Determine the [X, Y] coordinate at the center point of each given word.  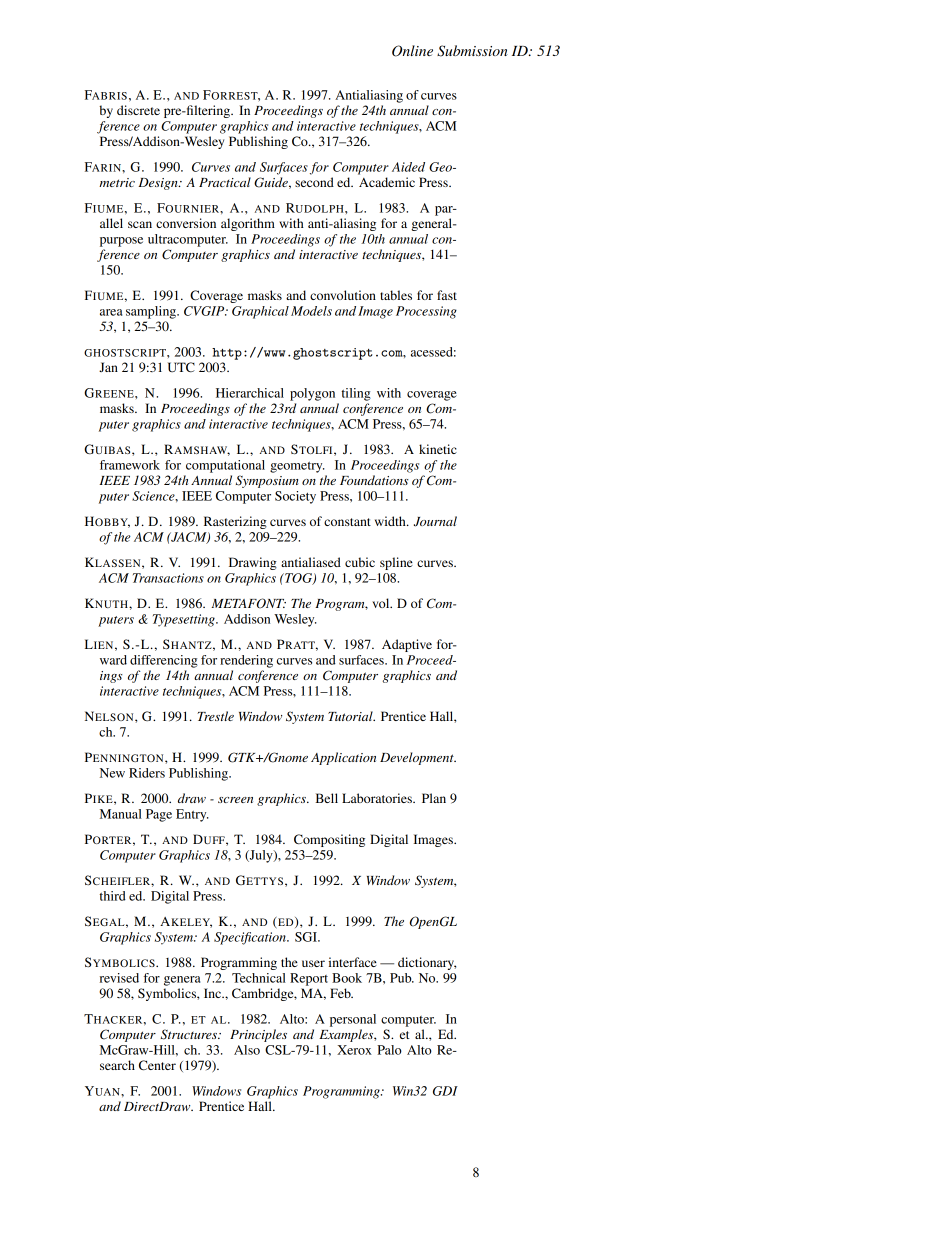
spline [396, 563]
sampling [152, 312]
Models [311, 311]
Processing [426, 312]
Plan [434, 798]
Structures [190, 1034]
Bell [327, 798]
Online [412, 51]
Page [159, 815]
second [314, 182]
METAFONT [248, 603]
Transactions [168, 578]
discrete [138, 110]
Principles [258, 1035]
